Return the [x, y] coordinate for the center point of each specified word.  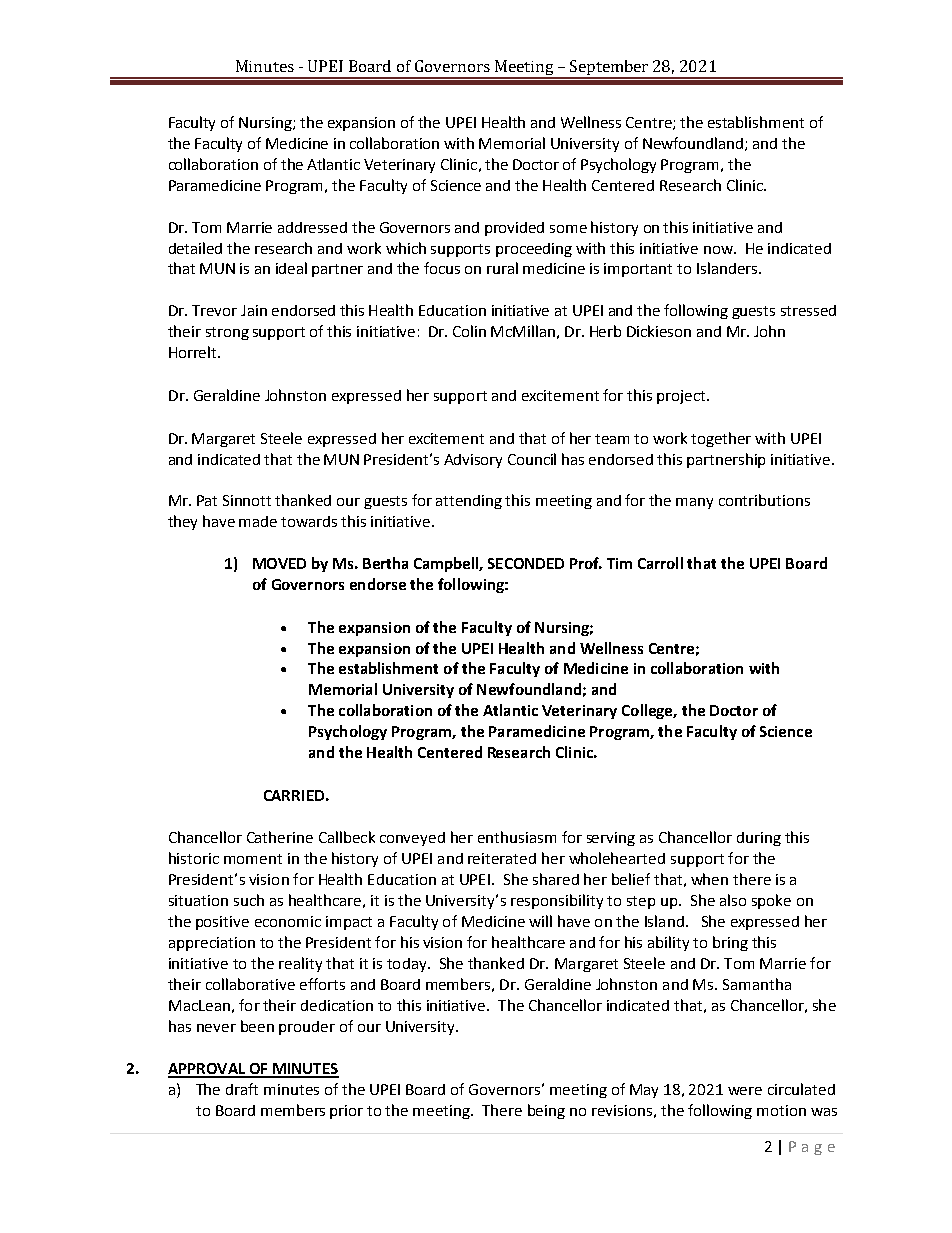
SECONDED [526, 563]
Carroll [660, 563]
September [609, 69]
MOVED [279, 563]
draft [242, 1089]
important [638, 270]
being [546, 1111]
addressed [312, 227]
